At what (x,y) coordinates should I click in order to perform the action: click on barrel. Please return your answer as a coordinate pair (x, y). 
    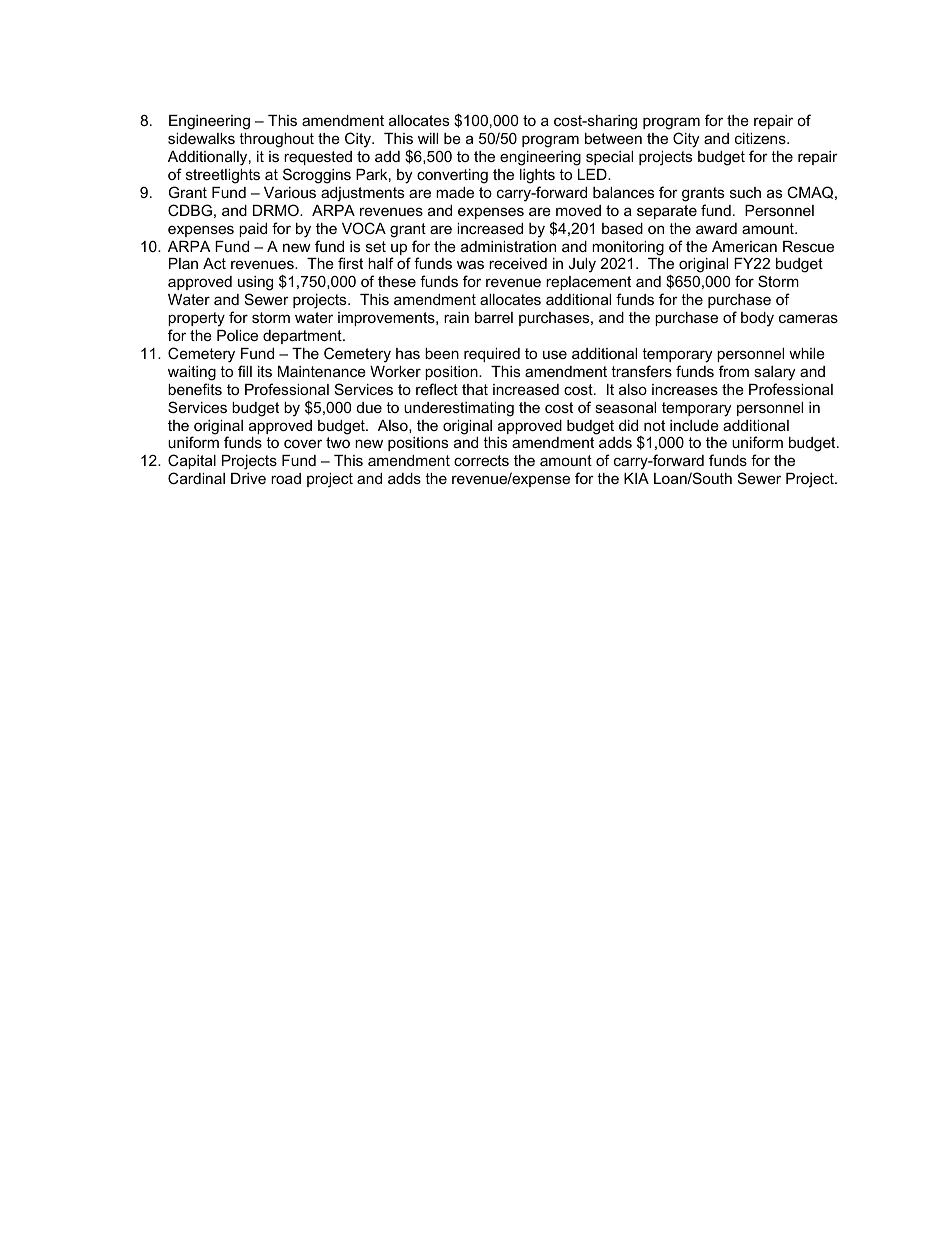
    Looking at the image, I should click on (494, 317).
